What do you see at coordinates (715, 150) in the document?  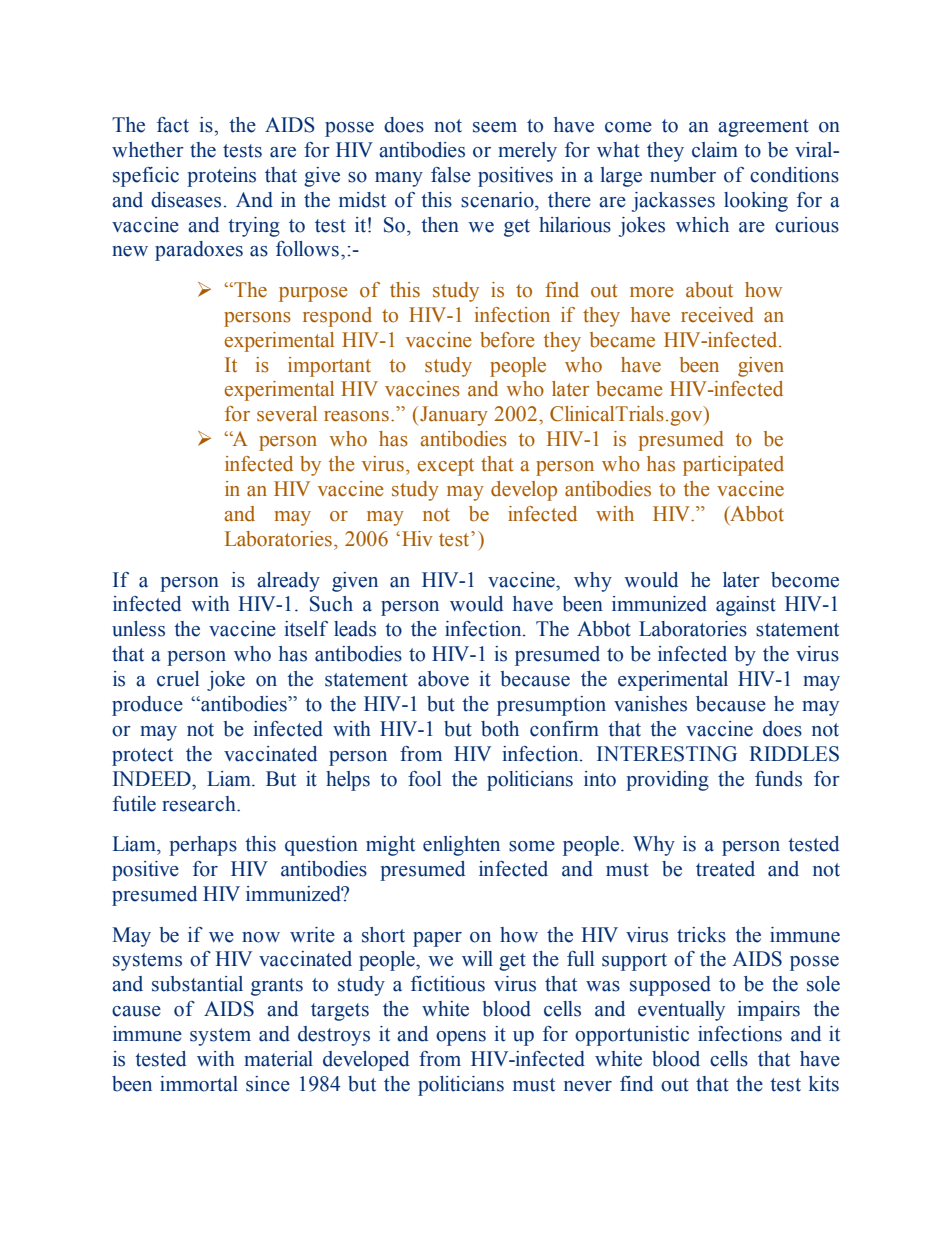 I see `claim` at bounding box center [715, 150].
